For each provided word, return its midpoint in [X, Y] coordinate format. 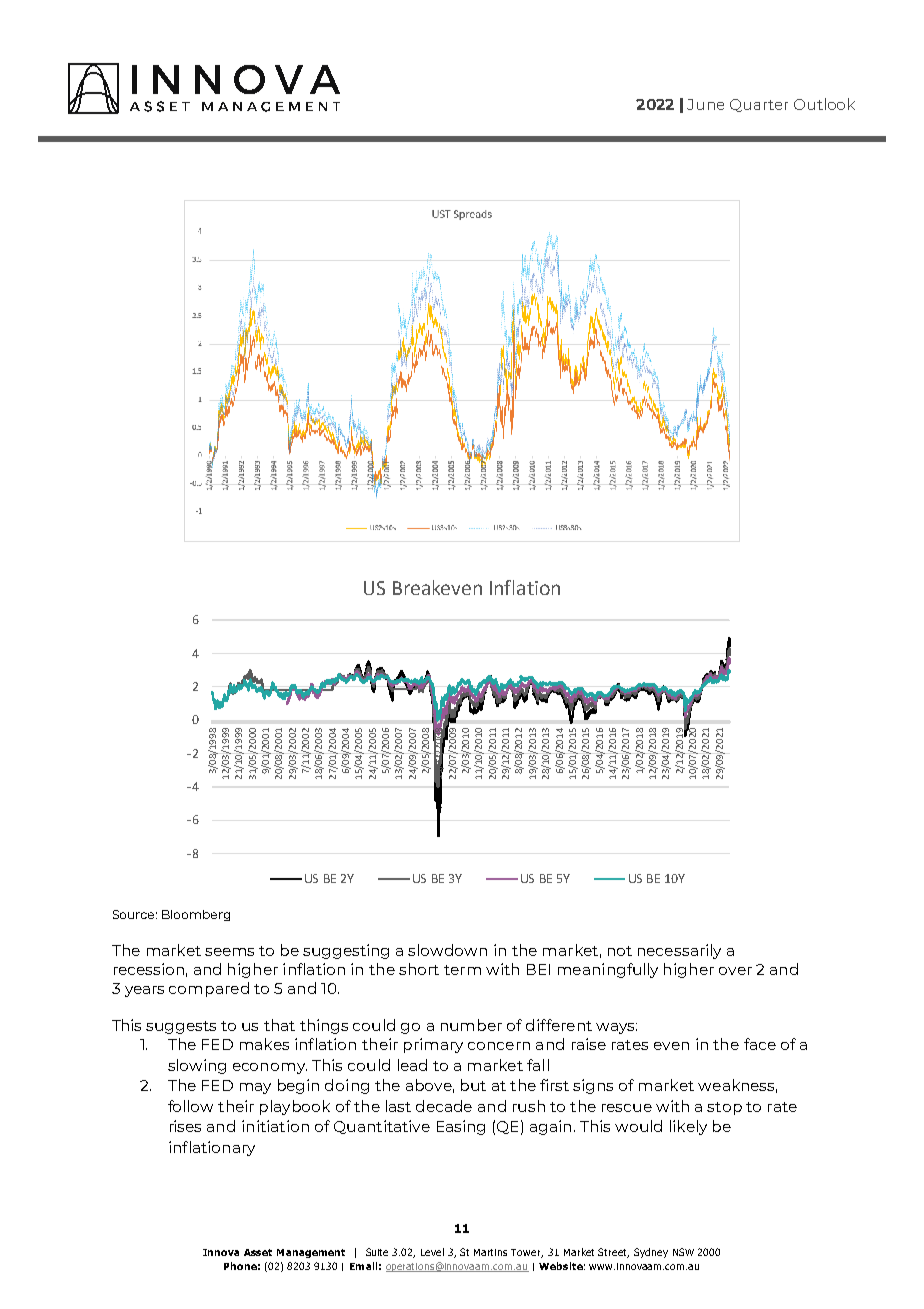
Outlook [824, 104]
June [705, 104]
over [735, 971]
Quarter [759, 105]
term [462, 970]
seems [229, 952]
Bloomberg [196, 915]
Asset [258, 1252]
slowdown [447, 950]
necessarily [679, 951]
